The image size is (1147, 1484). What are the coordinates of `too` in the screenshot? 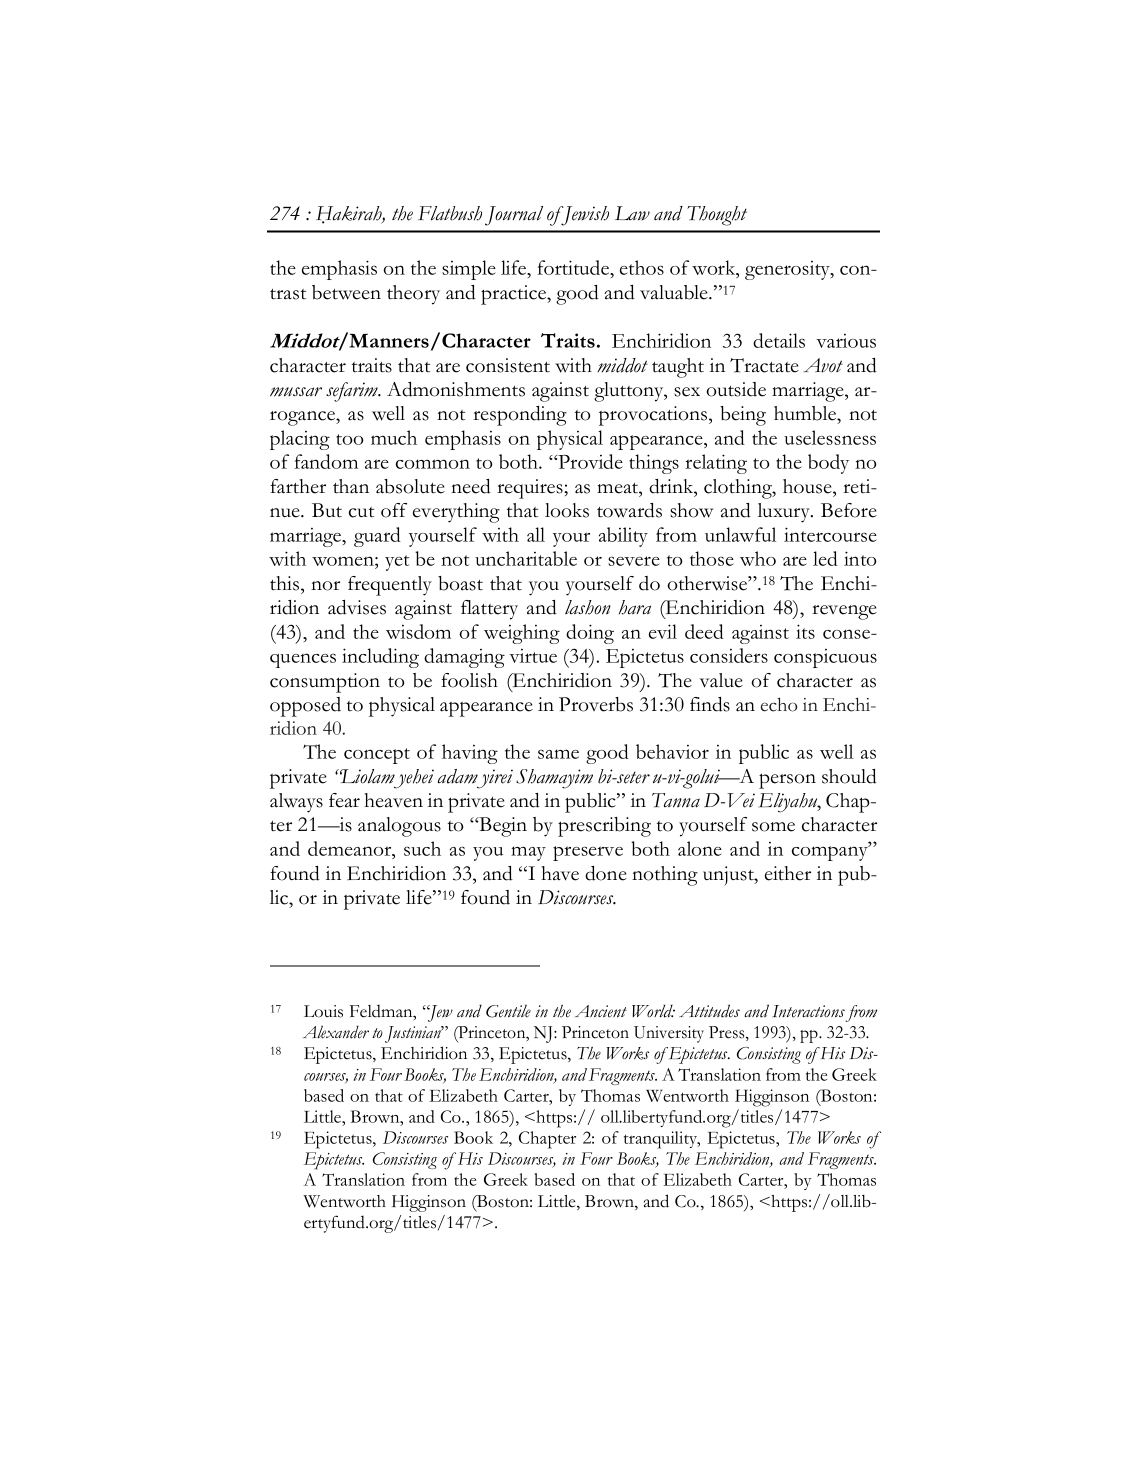 It's located at (350, 439).
